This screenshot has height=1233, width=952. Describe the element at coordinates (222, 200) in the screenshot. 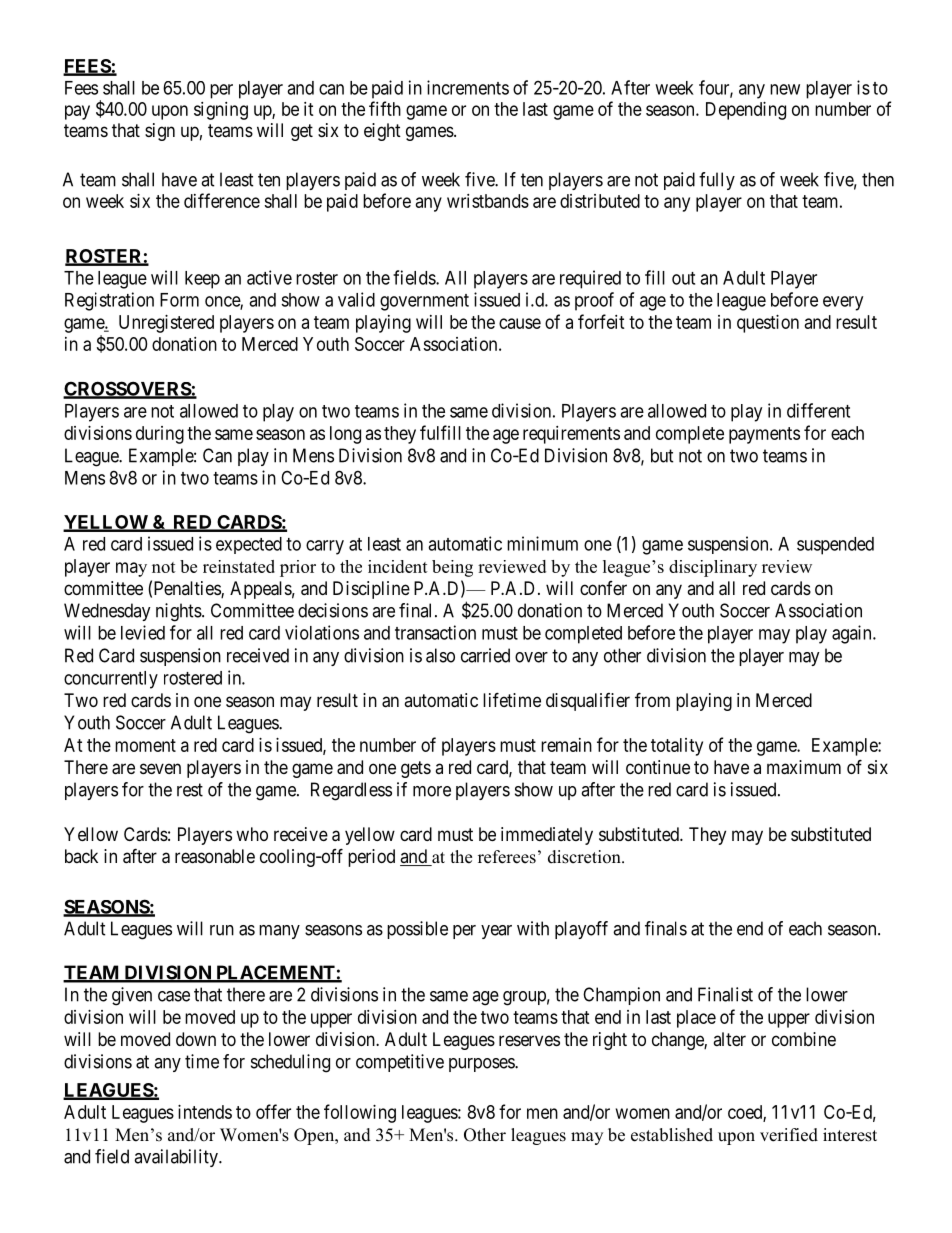

I see `difference` at that location.
